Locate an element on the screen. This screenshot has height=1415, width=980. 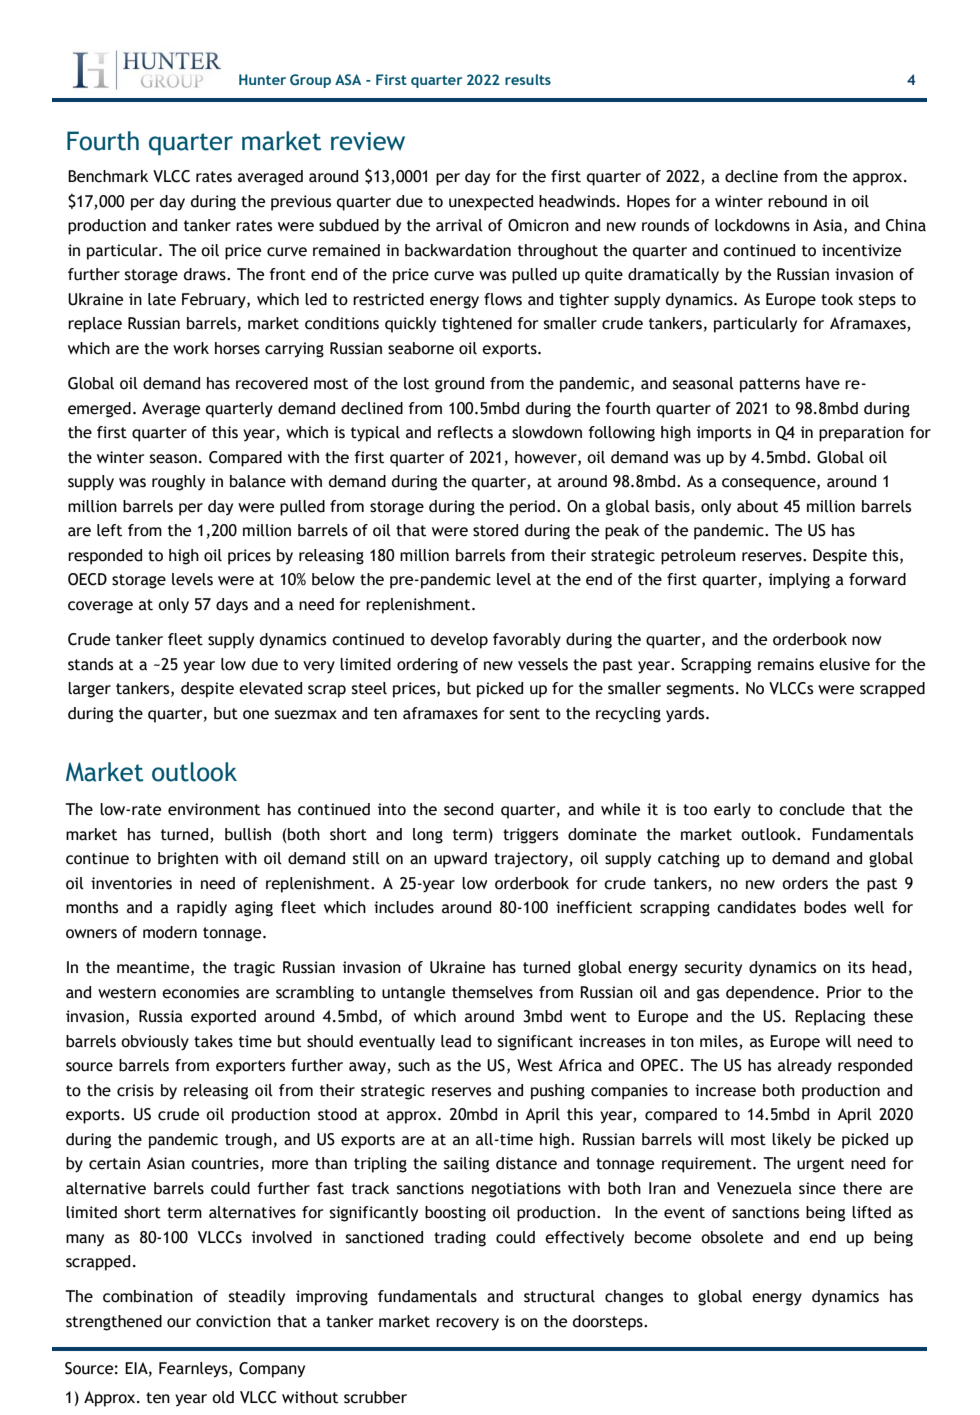
results is located at coordinates (528, 79).
